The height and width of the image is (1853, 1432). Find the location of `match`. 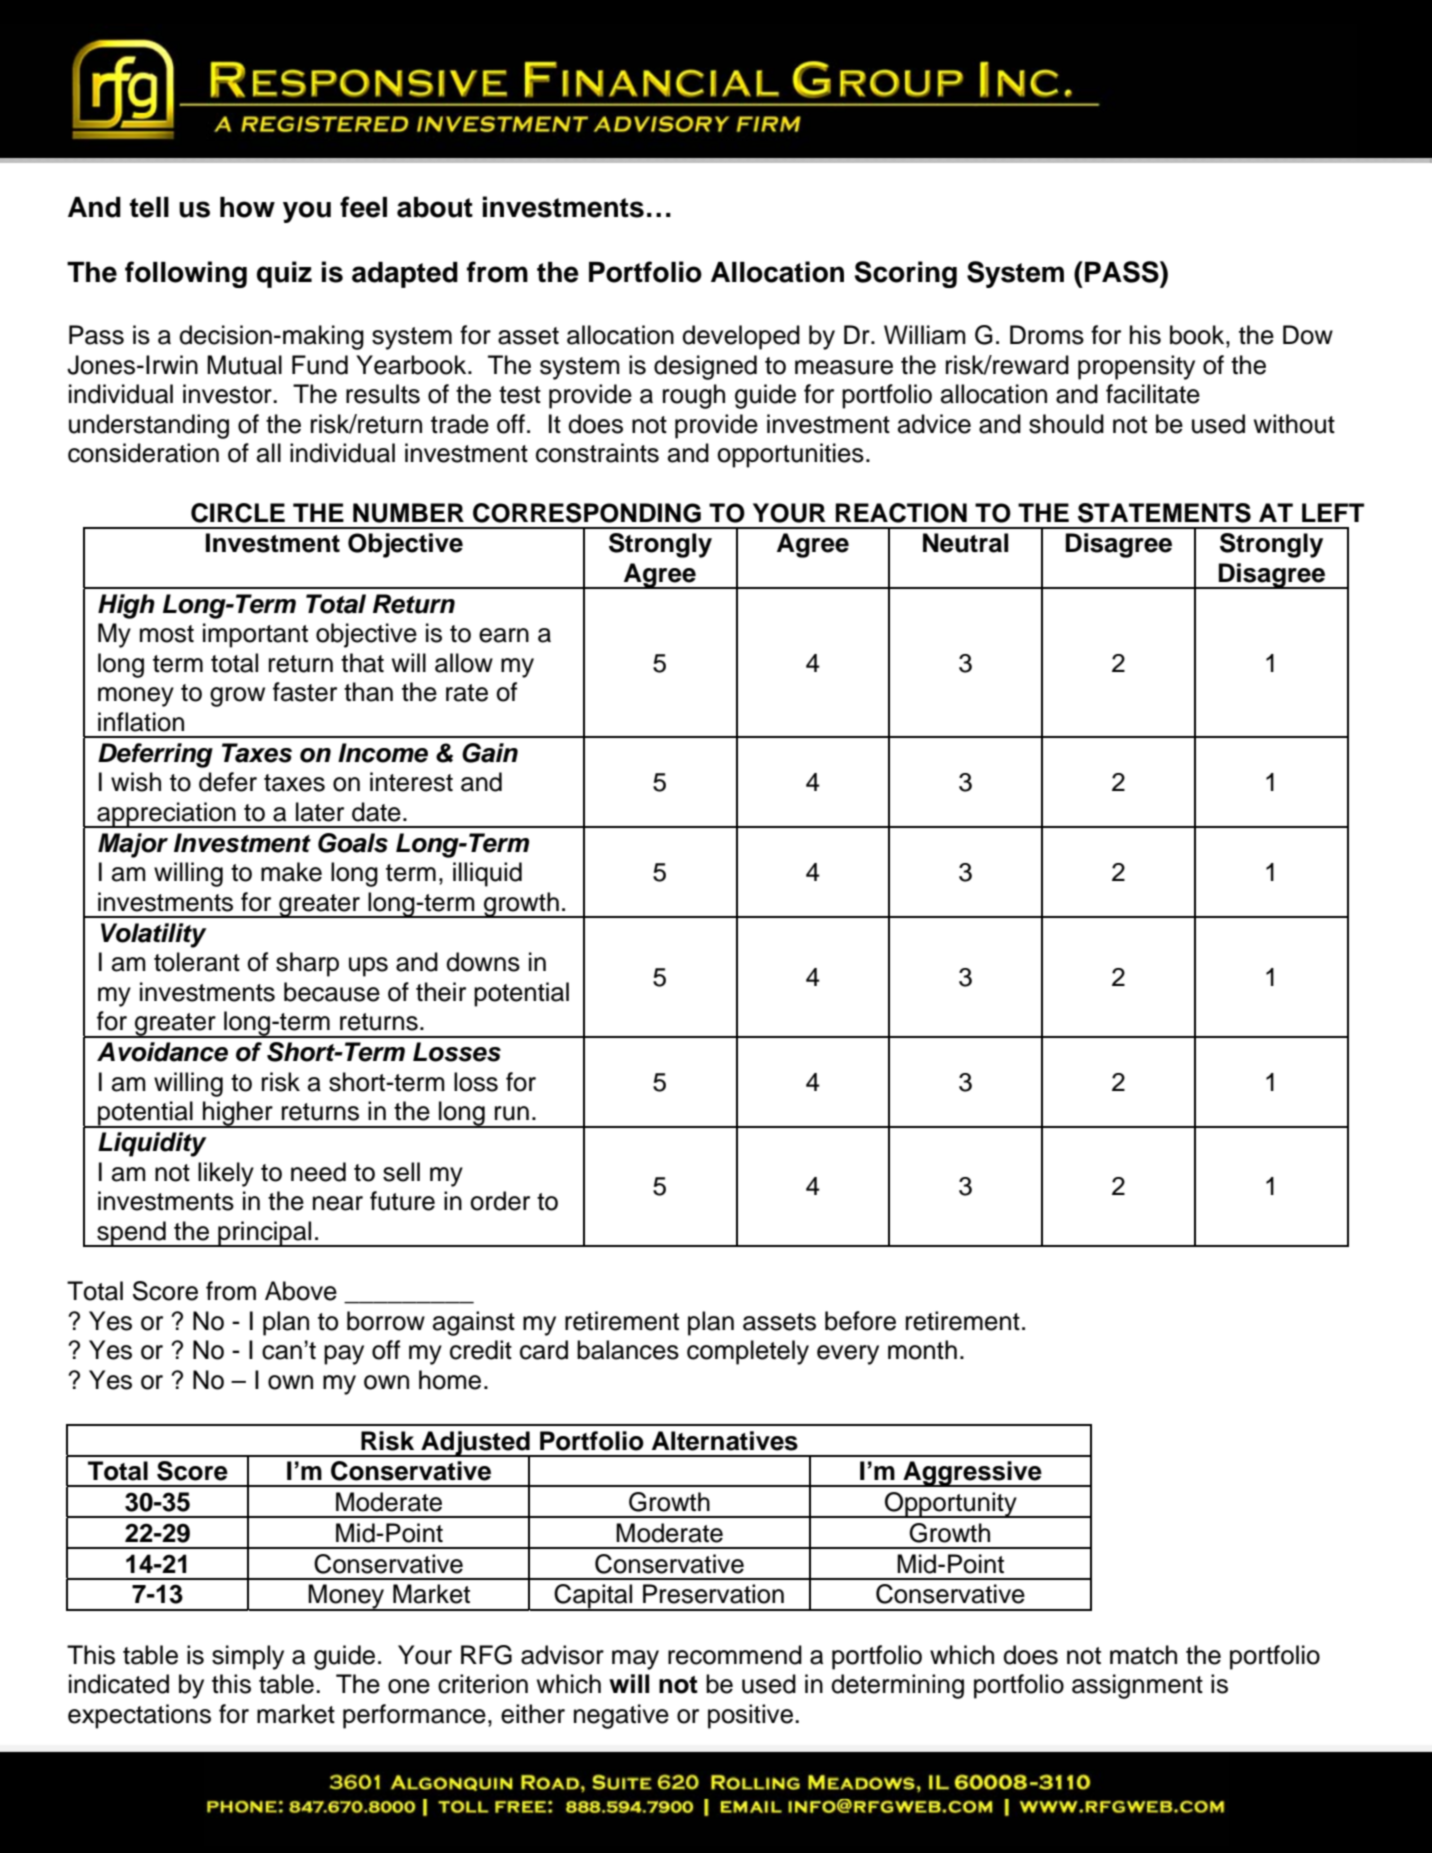

match is located at coordinates (1143, 1655).
